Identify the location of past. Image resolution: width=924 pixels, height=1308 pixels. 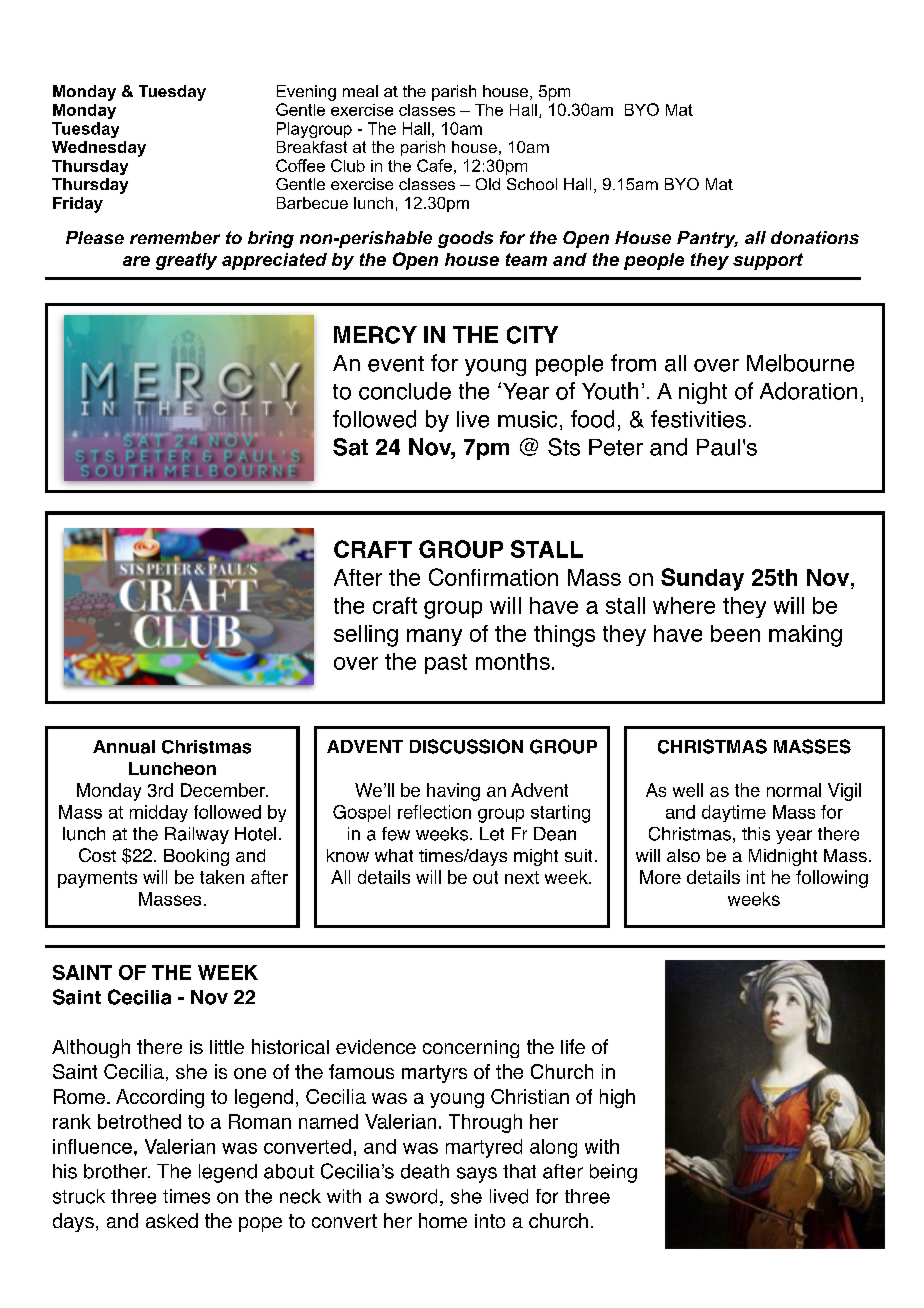
(446, 664).
